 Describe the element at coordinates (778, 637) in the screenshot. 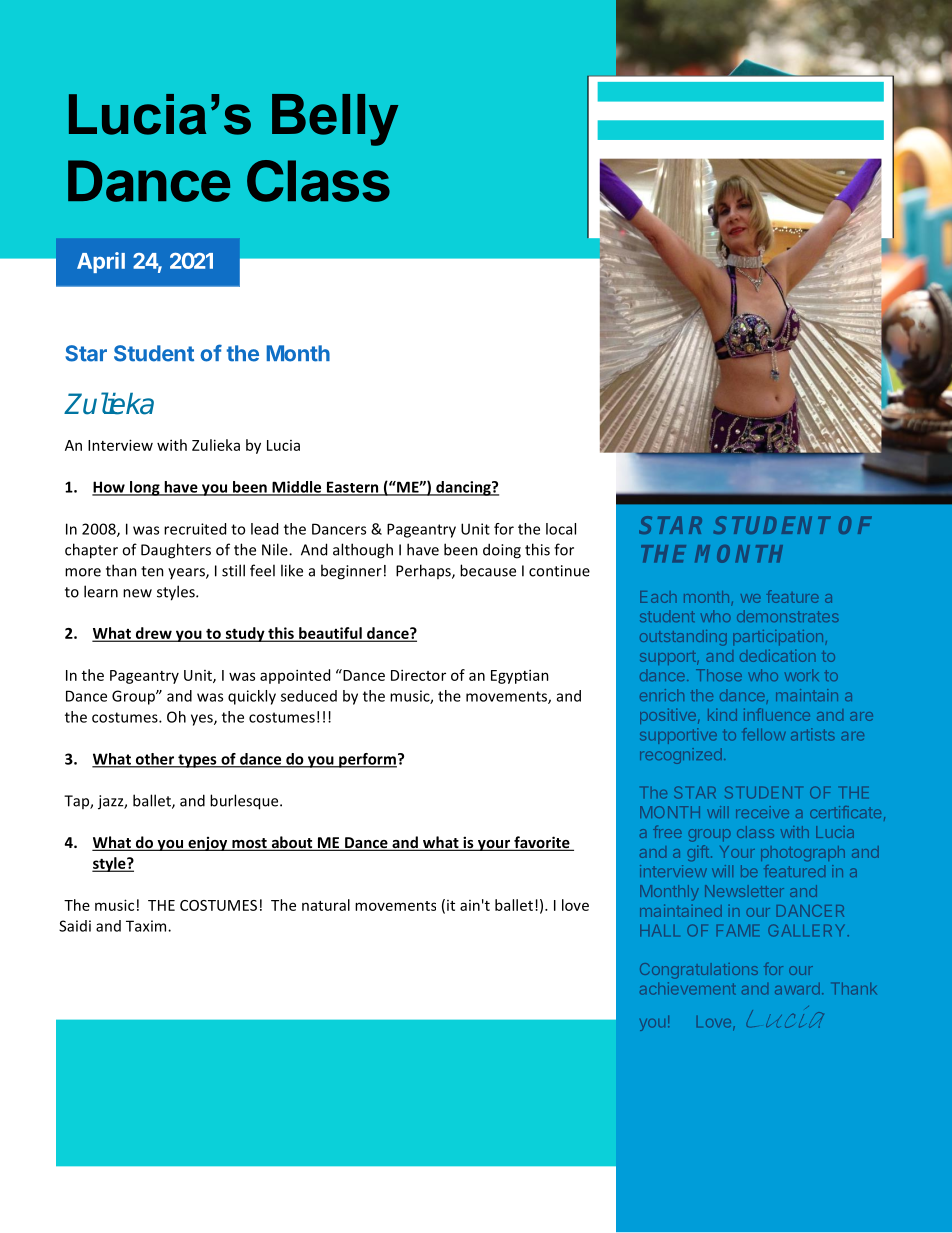

I see `participation` at that location.
